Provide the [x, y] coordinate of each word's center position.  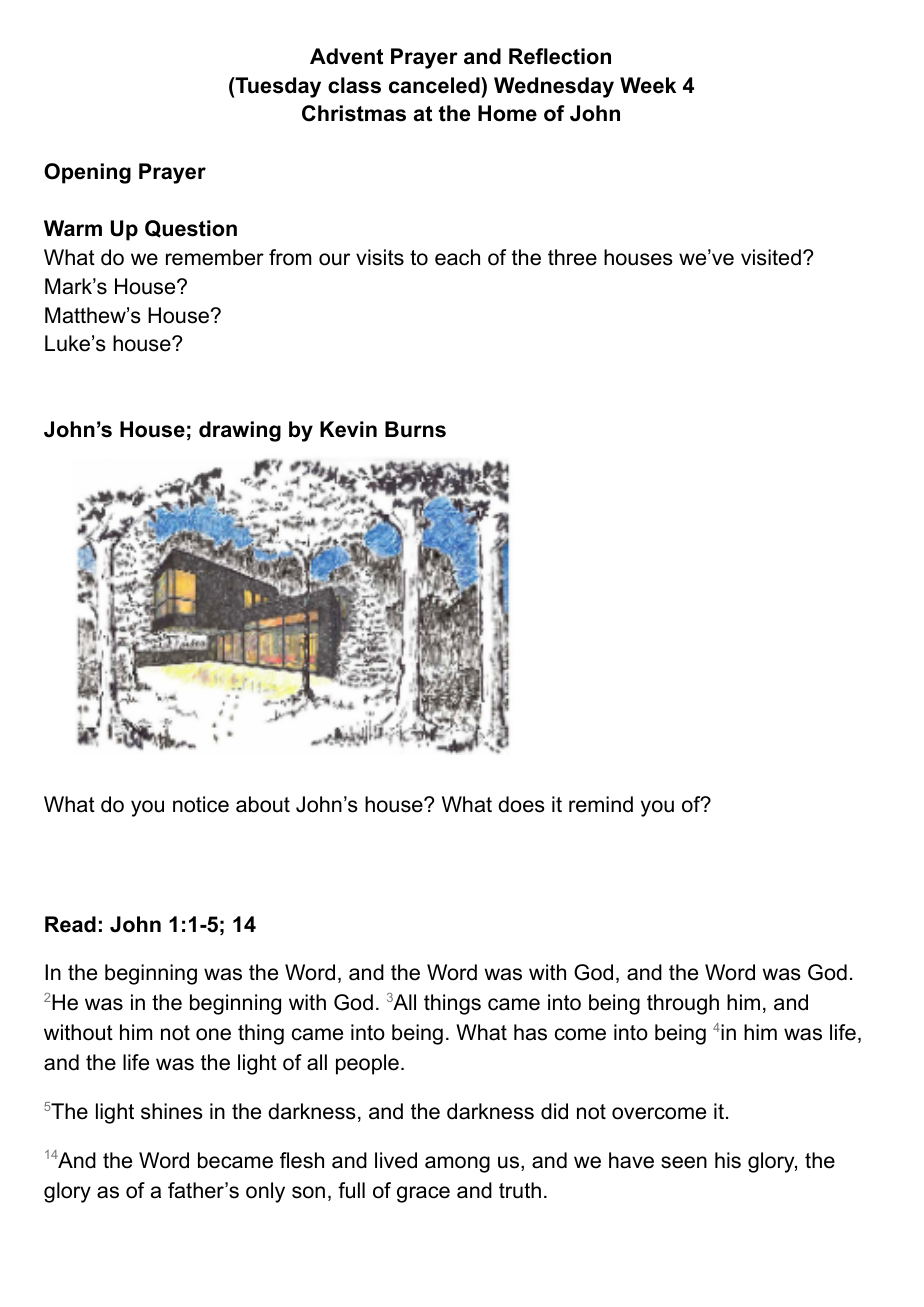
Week [648, 85]
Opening [87, 173]
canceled [435, 85]
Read [70, 924]
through [683, 1004]
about [263, 804]
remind [601, 804]
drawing [240, 431]
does [521, 804]
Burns [415, 429]
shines [172, 1111]
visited [771, 257]
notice [201, 804]
